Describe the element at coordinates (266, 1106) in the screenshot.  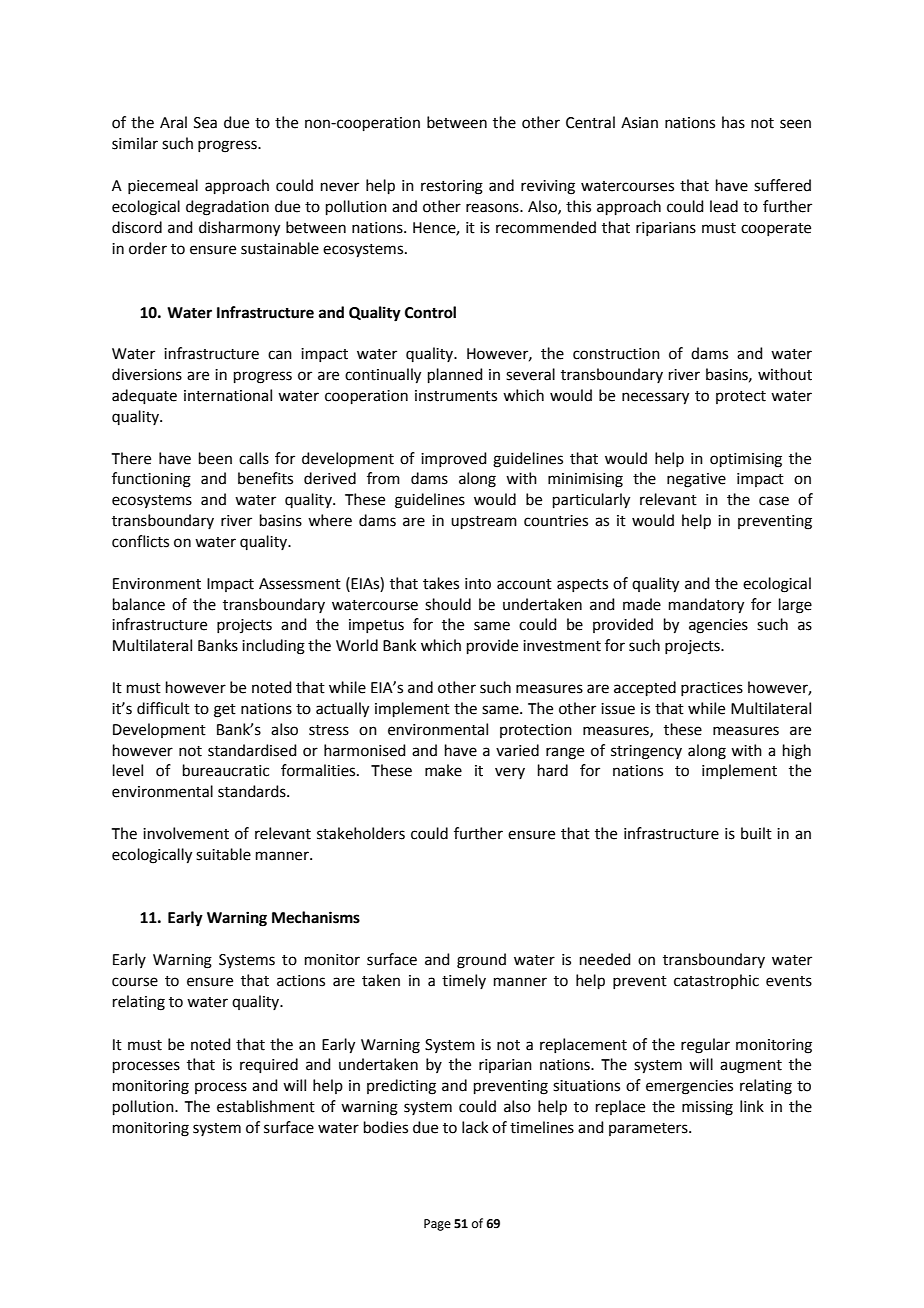
I see `establishment` at that location.
